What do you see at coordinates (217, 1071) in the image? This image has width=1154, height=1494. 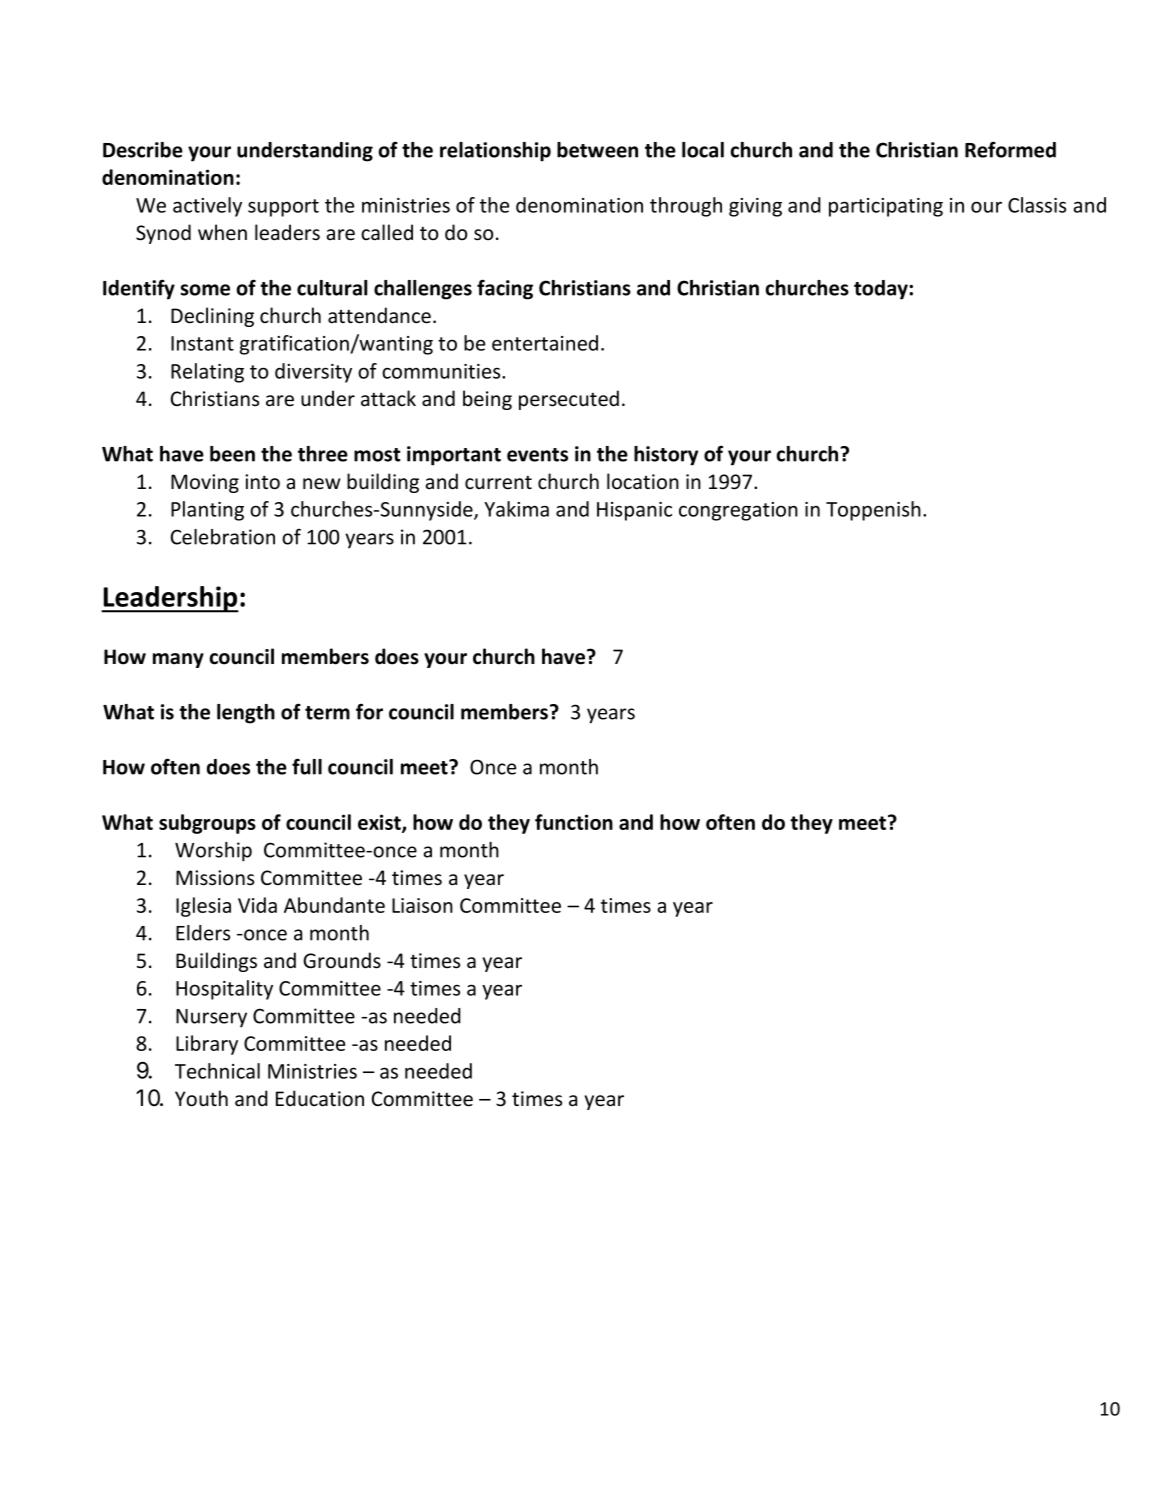 I see `Technical` at bounding box center [217, 1071].
